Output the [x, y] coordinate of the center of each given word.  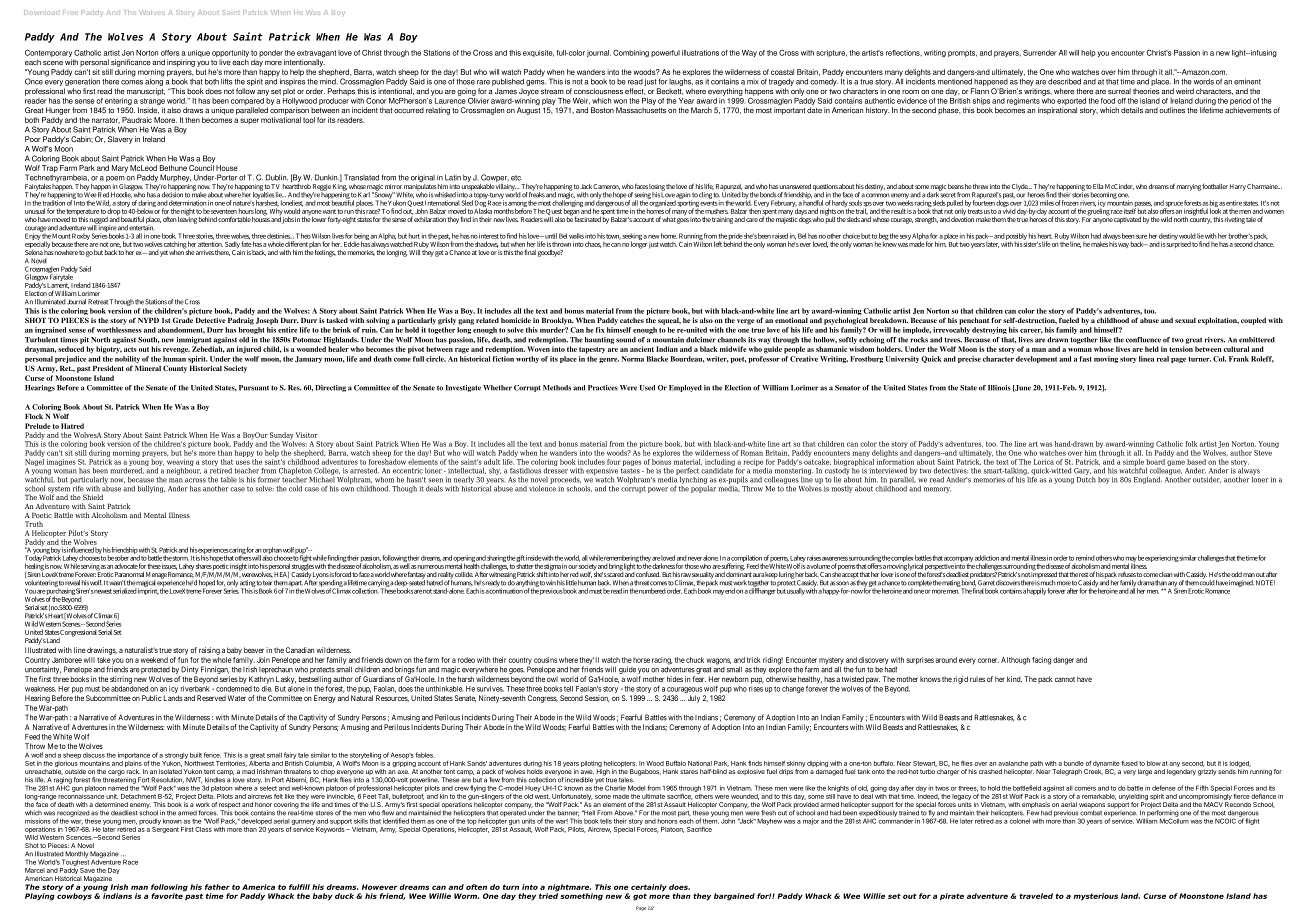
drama [1145, 583]
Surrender [1040, 53]
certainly [649, 889]
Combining [631, 53]
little [571, 583]
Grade [183, 320]
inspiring [181, 63]
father [217, 887]
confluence [1143, 340]
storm [180, 558]
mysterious [1096, 897]
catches [632, 320]
